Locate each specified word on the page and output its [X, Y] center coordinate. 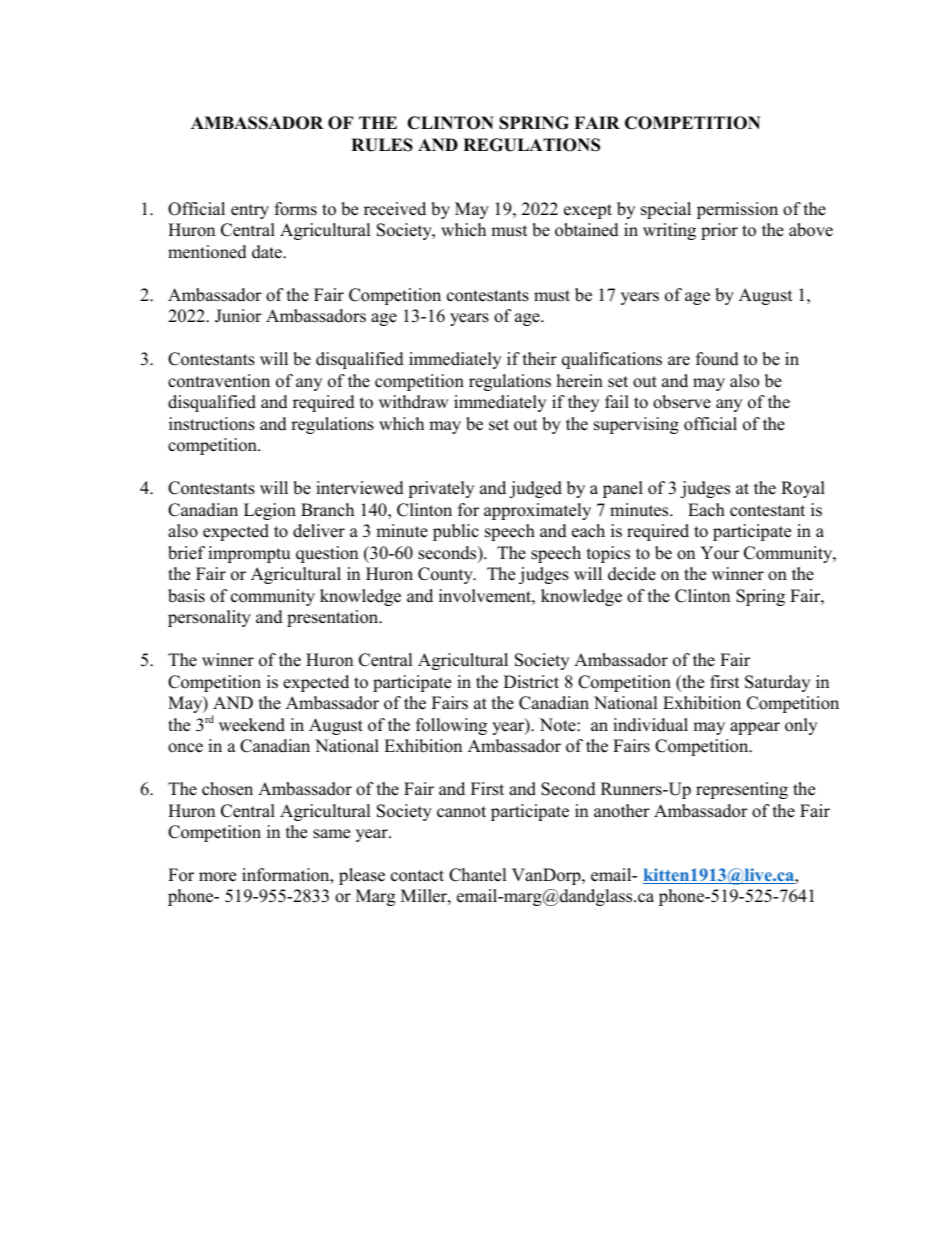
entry [250, 211]
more [217, 877]
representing [742, 790]
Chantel [478, 875]
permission [737, 210]
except [588, 211]
